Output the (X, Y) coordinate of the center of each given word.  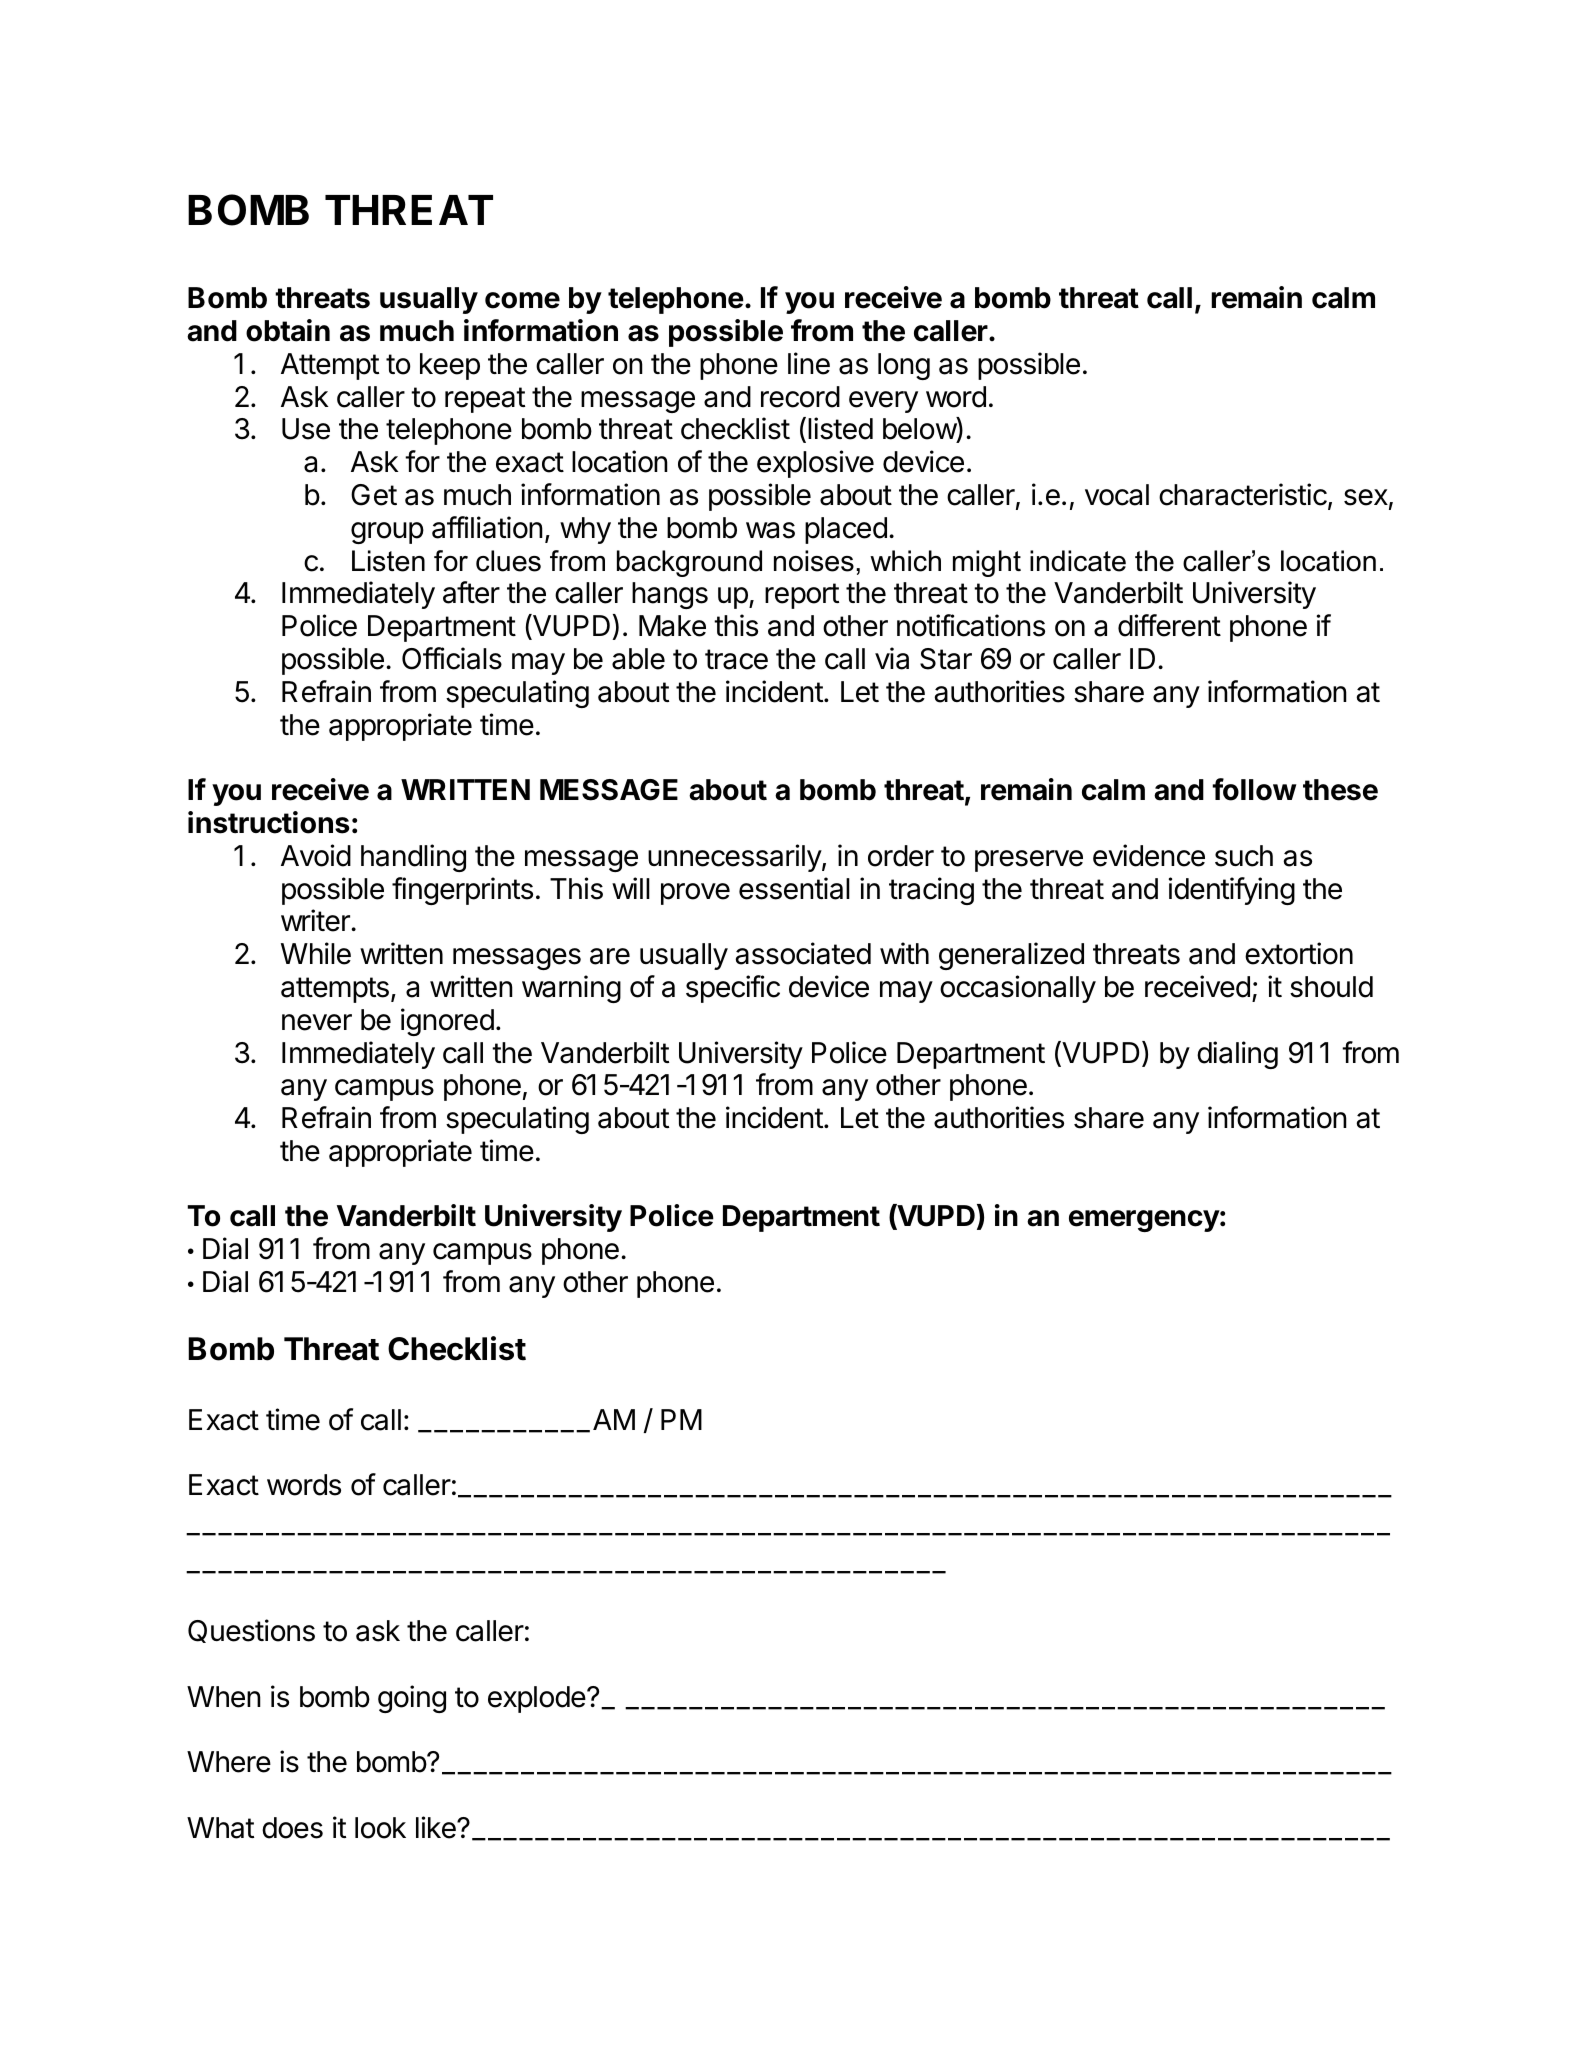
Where (229, 1762)
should (1331, 987)
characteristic (1243, 494)
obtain (288, 330)
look (380, 1828)
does (292, 1828)
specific (733, 989)
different (1169, 625)
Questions (251, 1631)
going (412, 1699)
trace (736, 659)
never (317, 1022)
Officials (452, 658)
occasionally (1018, 989)
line (809, 363)
